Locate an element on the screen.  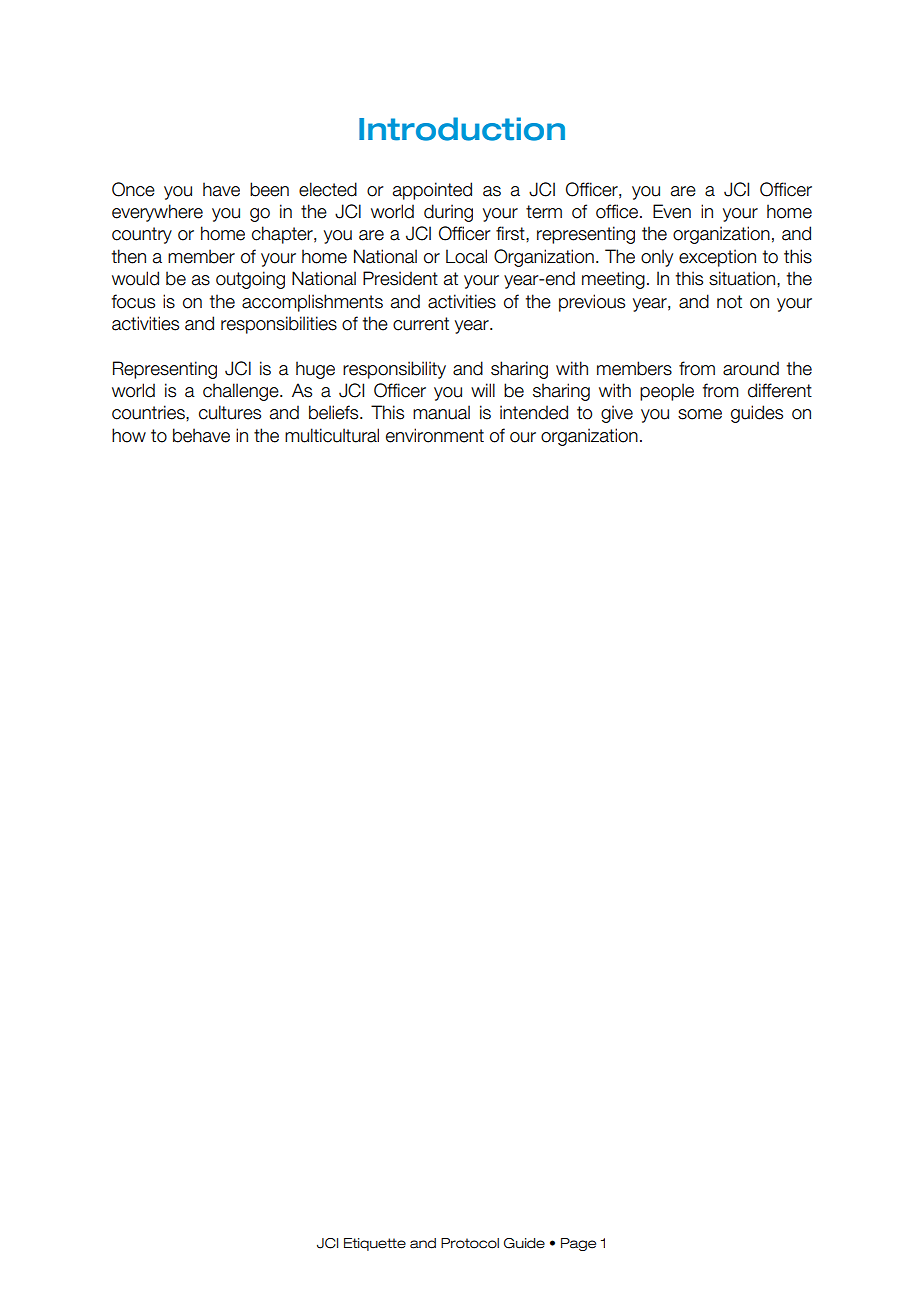
been is located at coordinates (269, 189).
